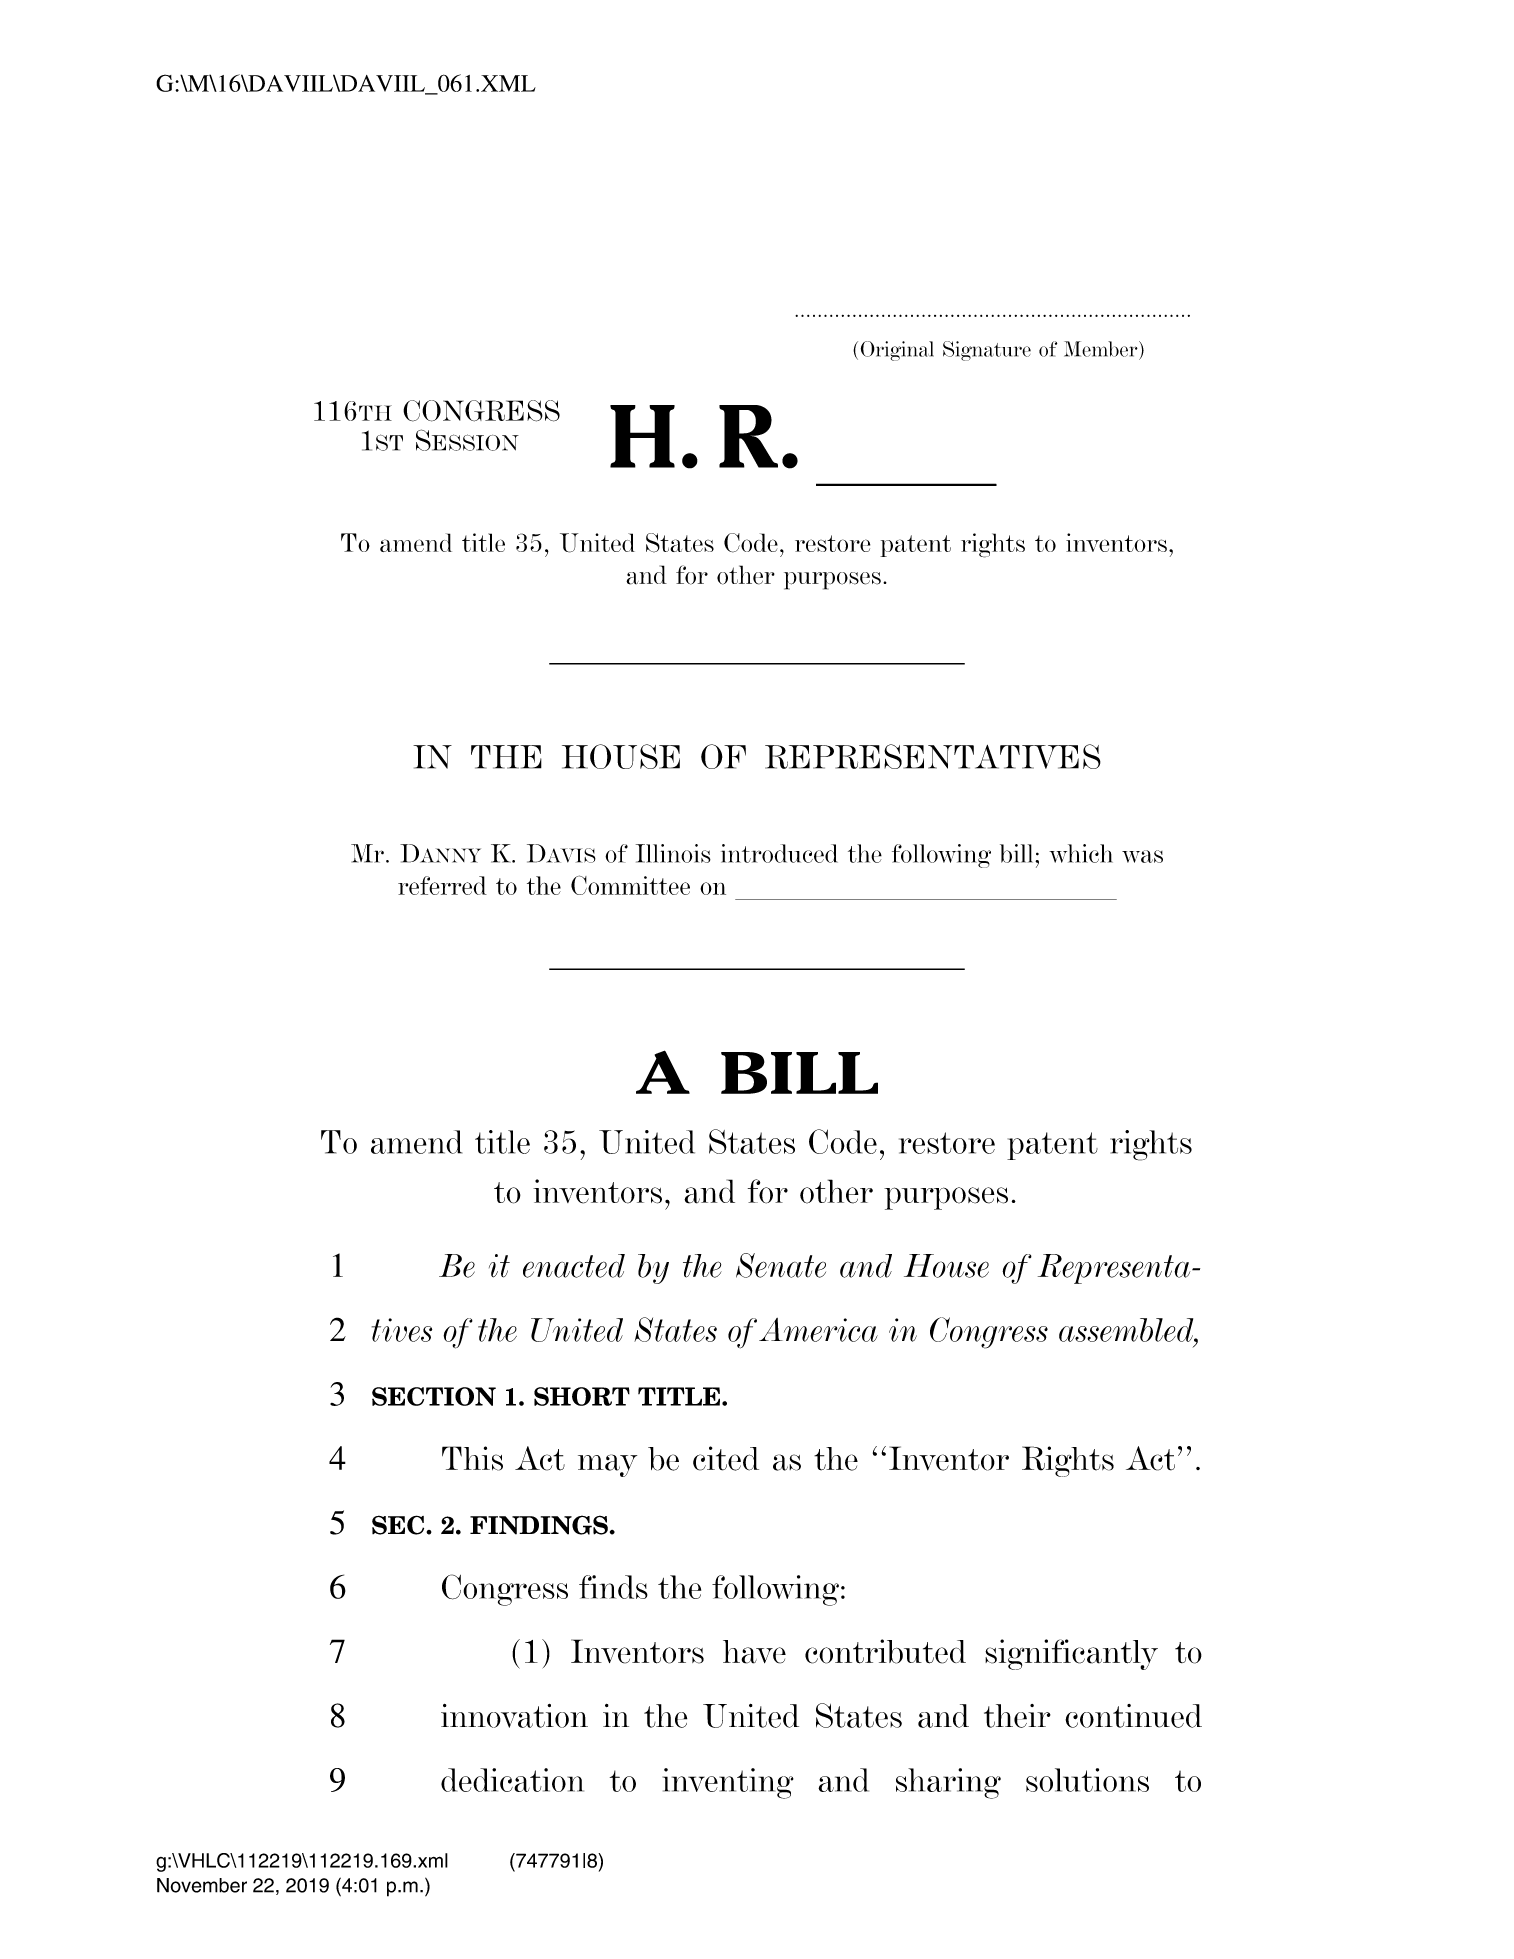 This image has width=1514, height=1959. What do you see at coordinates (1102, 349) in the image?
I see `Member` at bounding box center [1102, 349].
